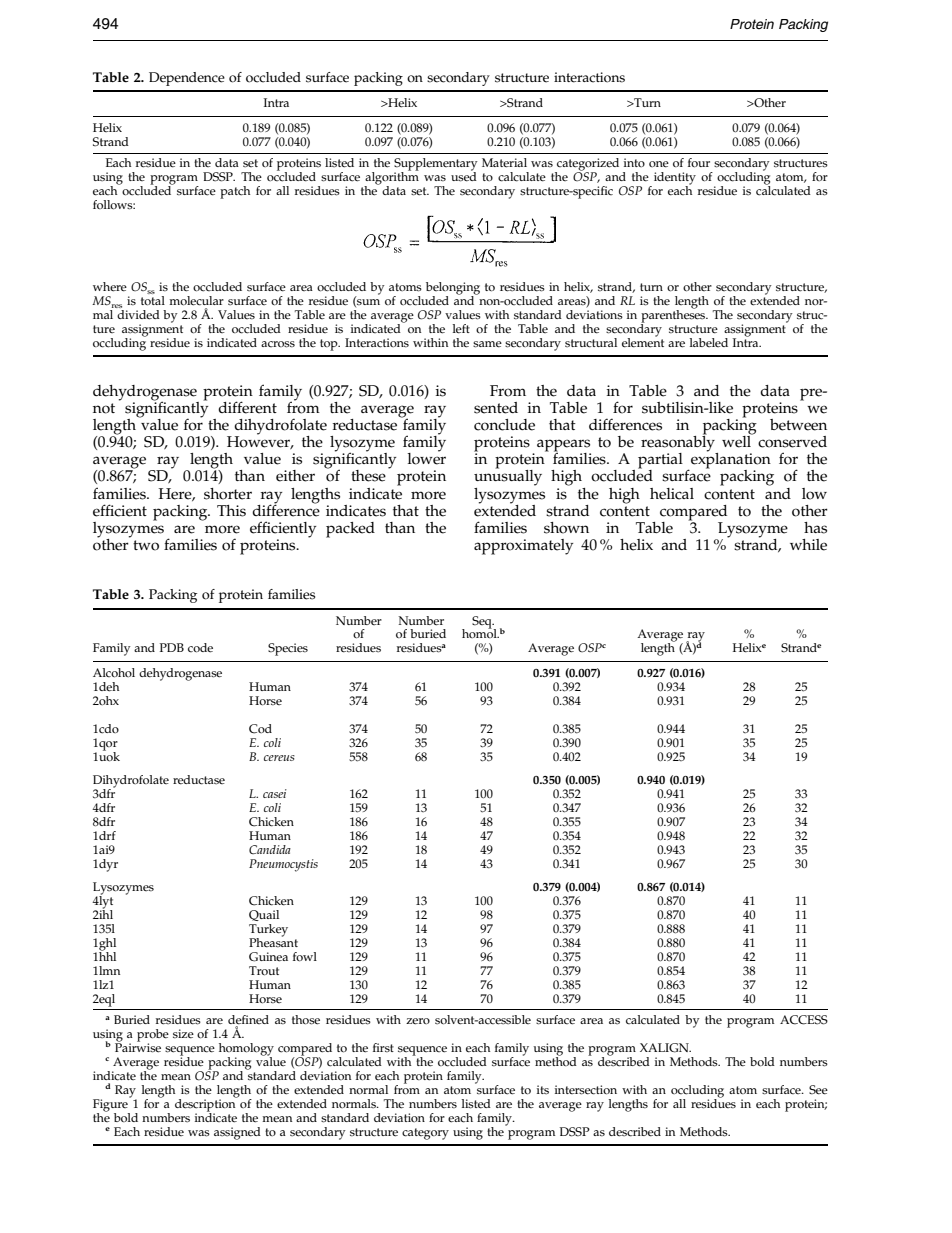 This screenshot has width=952, height=1233. What do you see at coordinates (425, 1134) in the screenshot?
I see `category` at bounding box center [425, 1134].
